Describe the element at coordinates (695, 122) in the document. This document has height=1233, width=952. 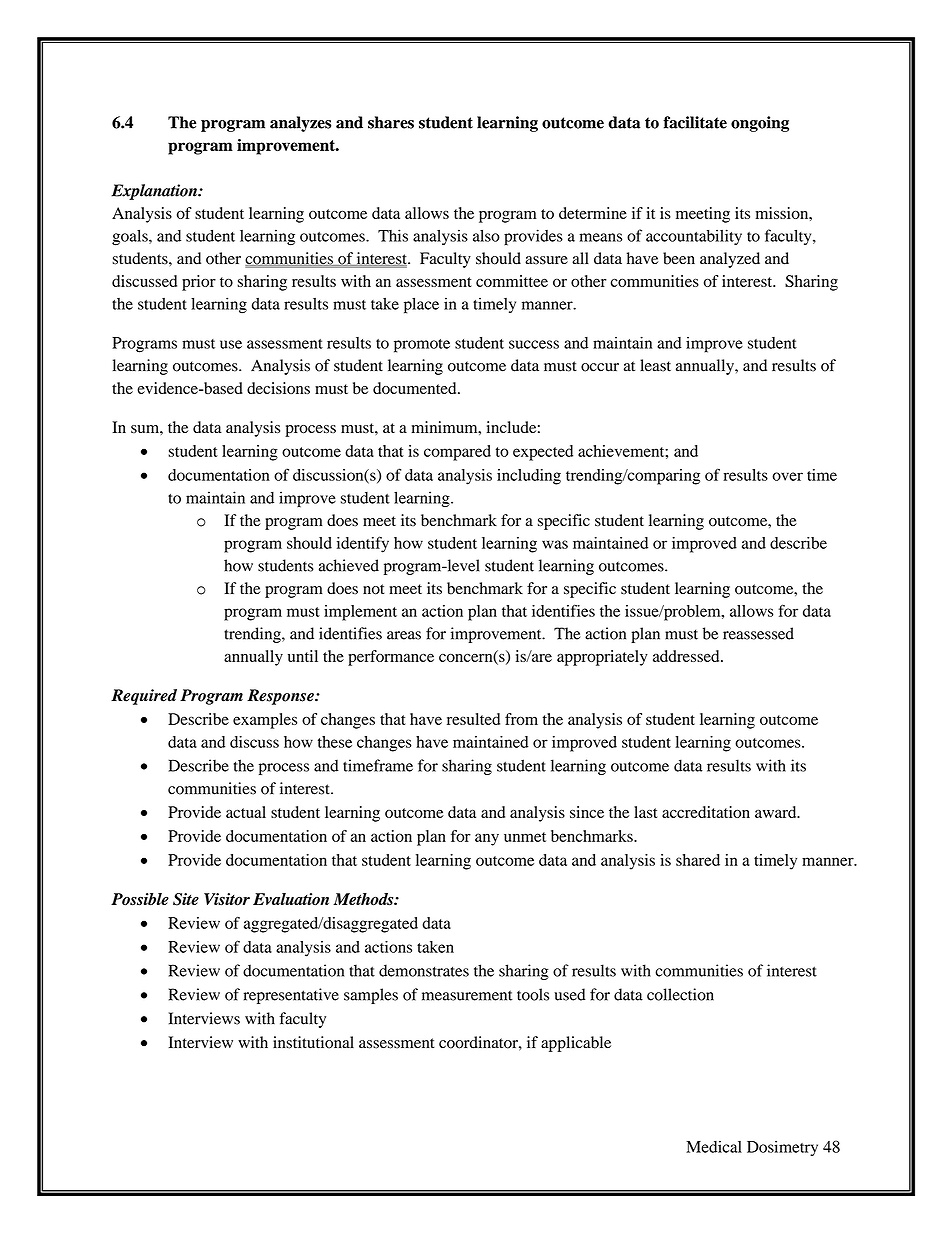
I see `facilitate` at that location.
